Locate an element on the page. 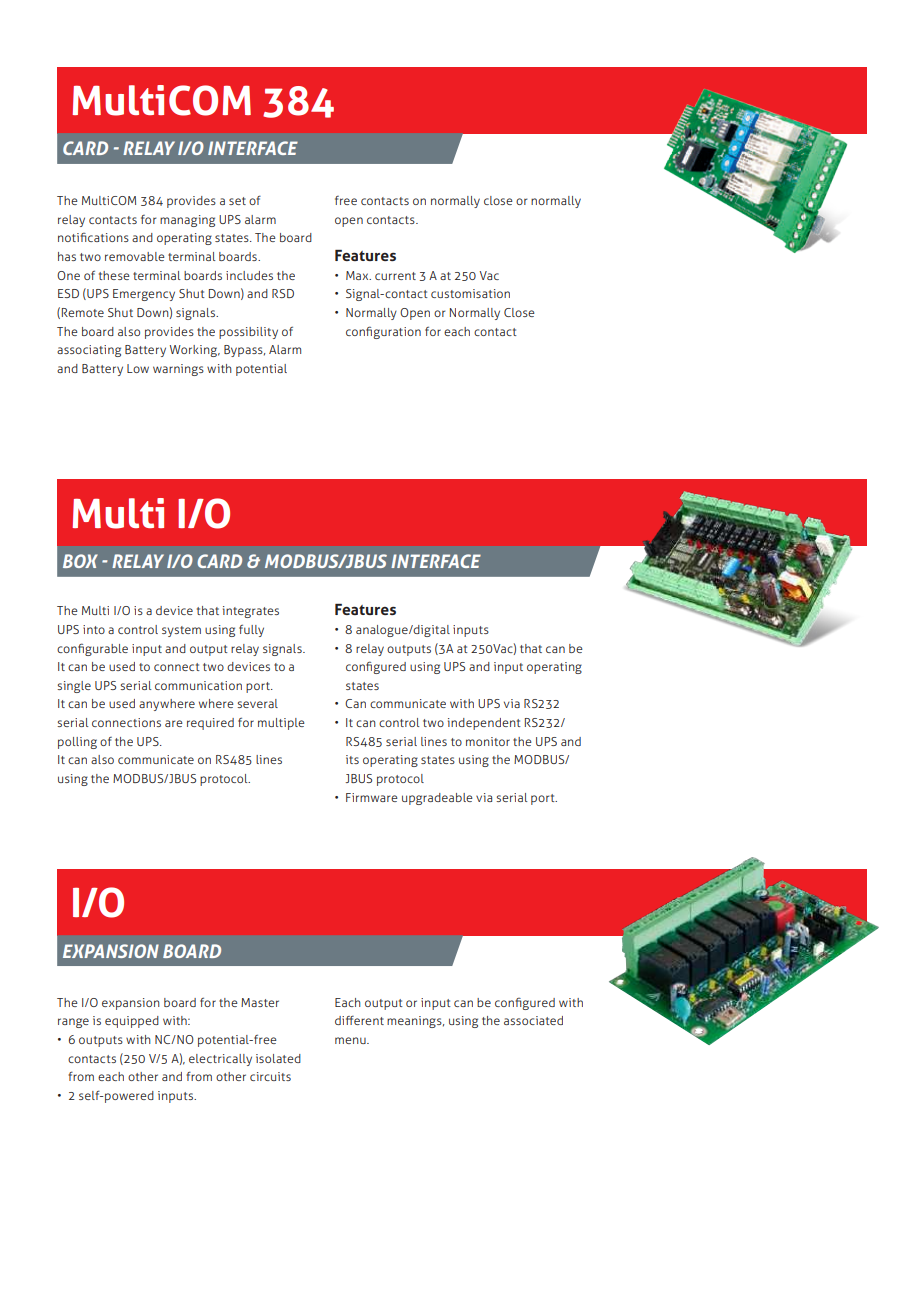 The height and width of the document is (1308, 924). isolated is located at coordinates (278, 1058).
